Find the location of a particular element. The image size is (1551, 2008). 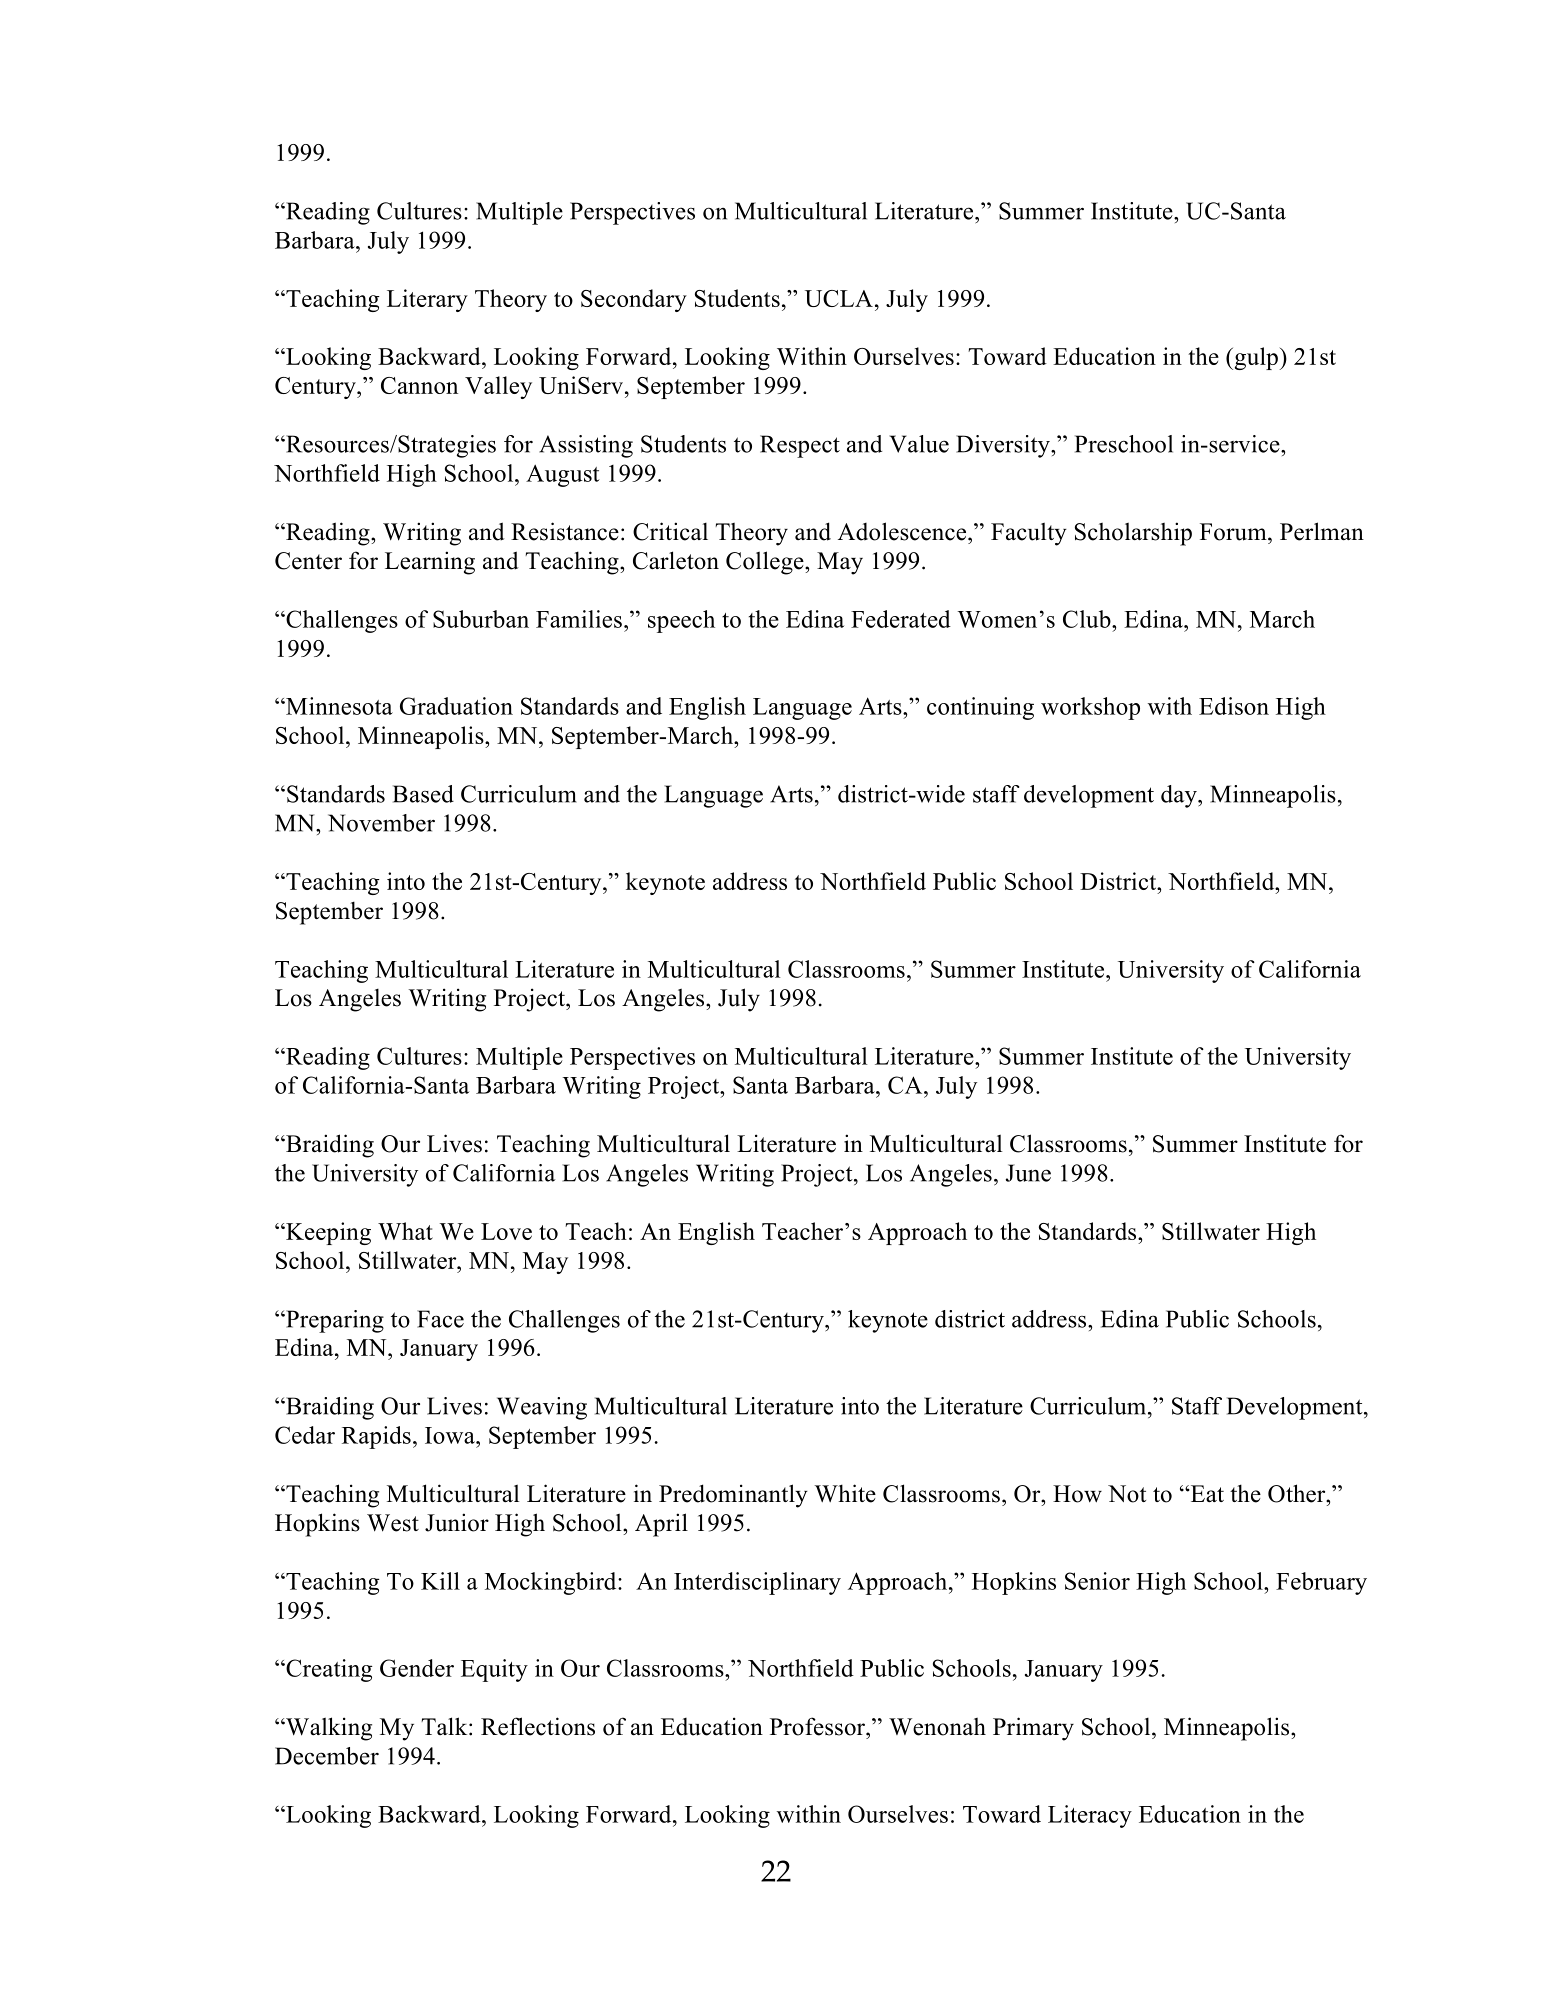

gulp is located at coordinates (1256, 358).
